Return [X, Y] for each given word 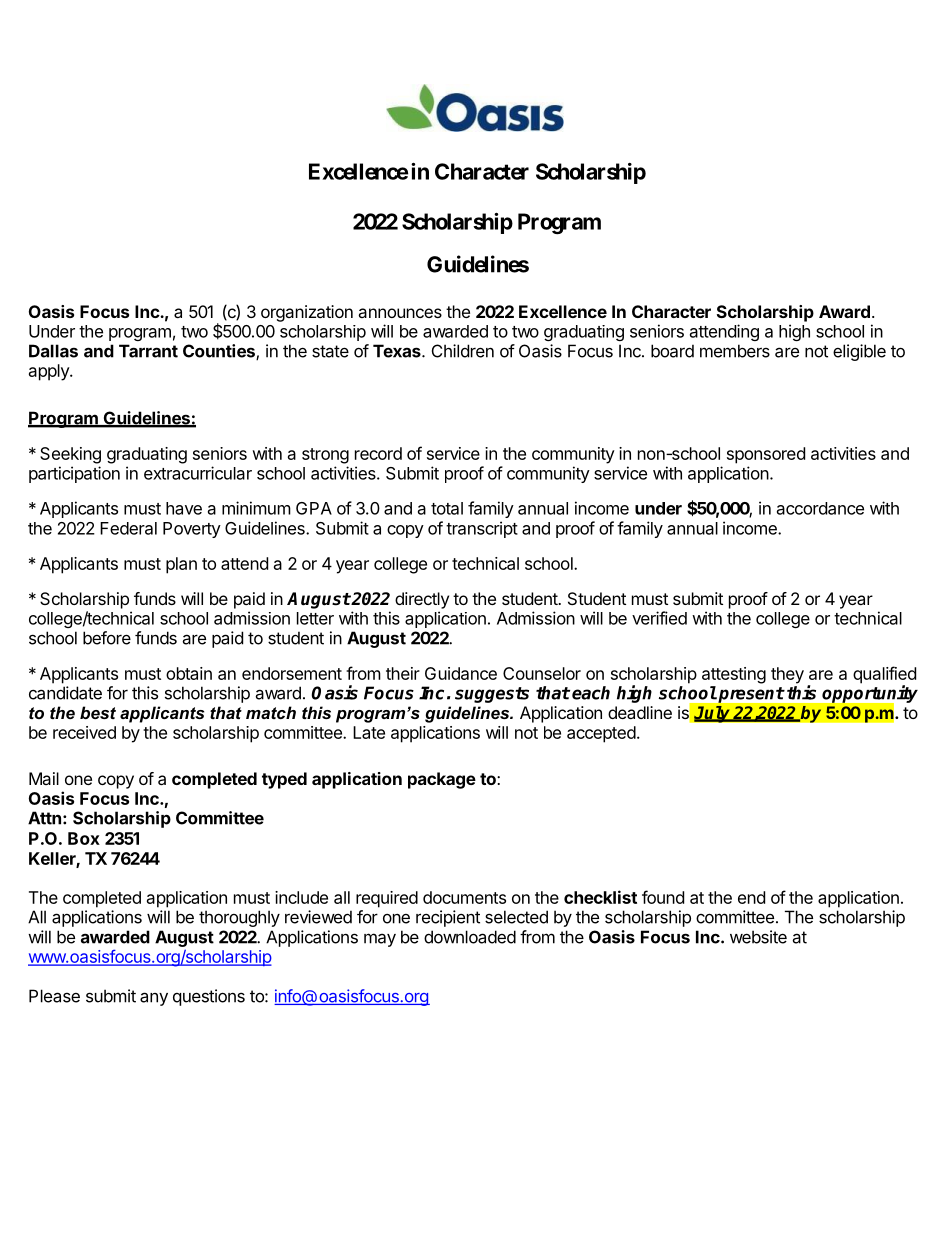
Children [463, 351]
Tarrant [148, 351]
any [154, 999]
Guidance [461, 673]
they [787, 675]
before [107, 638]
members [735, 351]
